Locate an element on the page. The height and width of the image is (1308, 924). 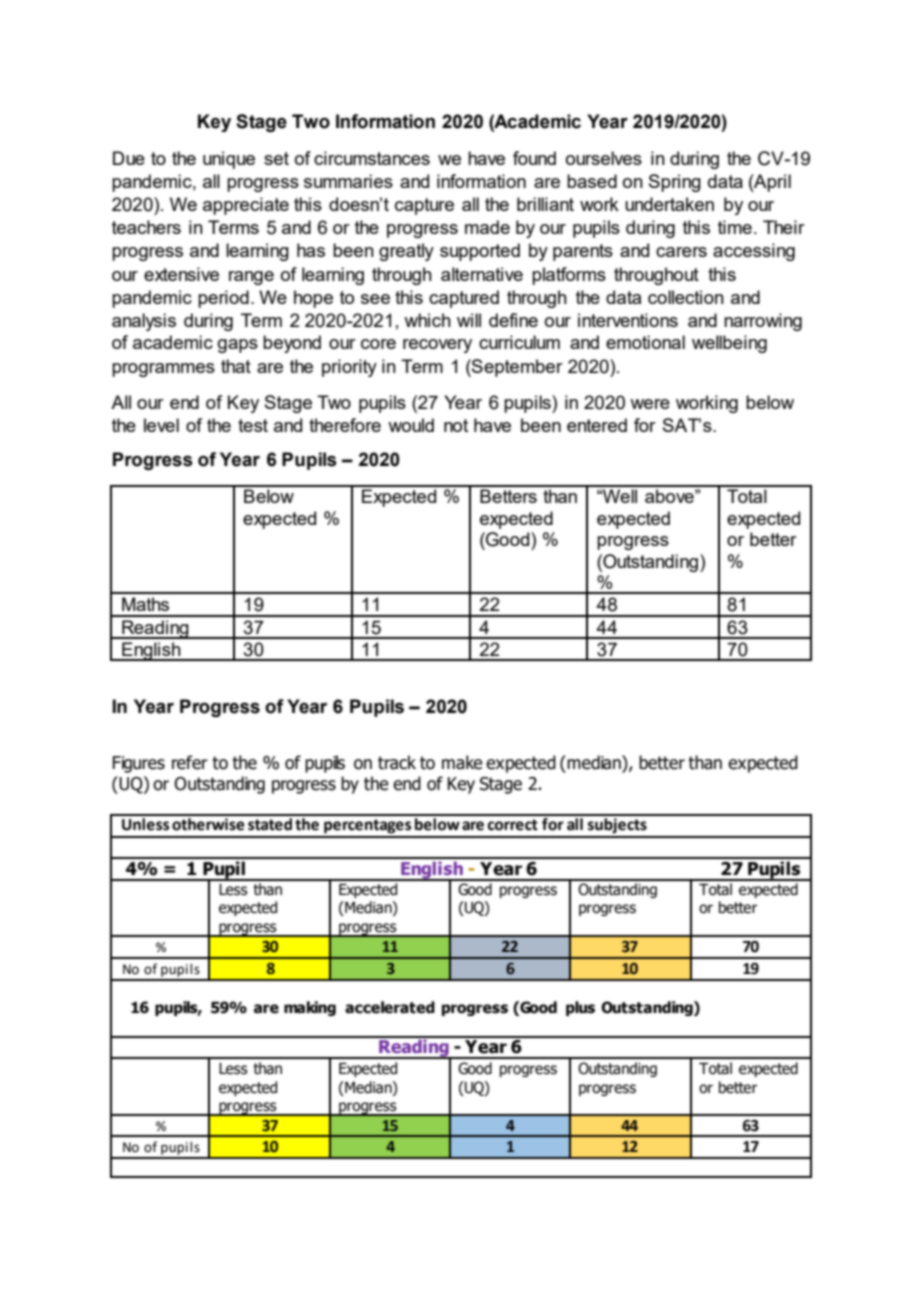
test is located at coordinates (253, 425).
